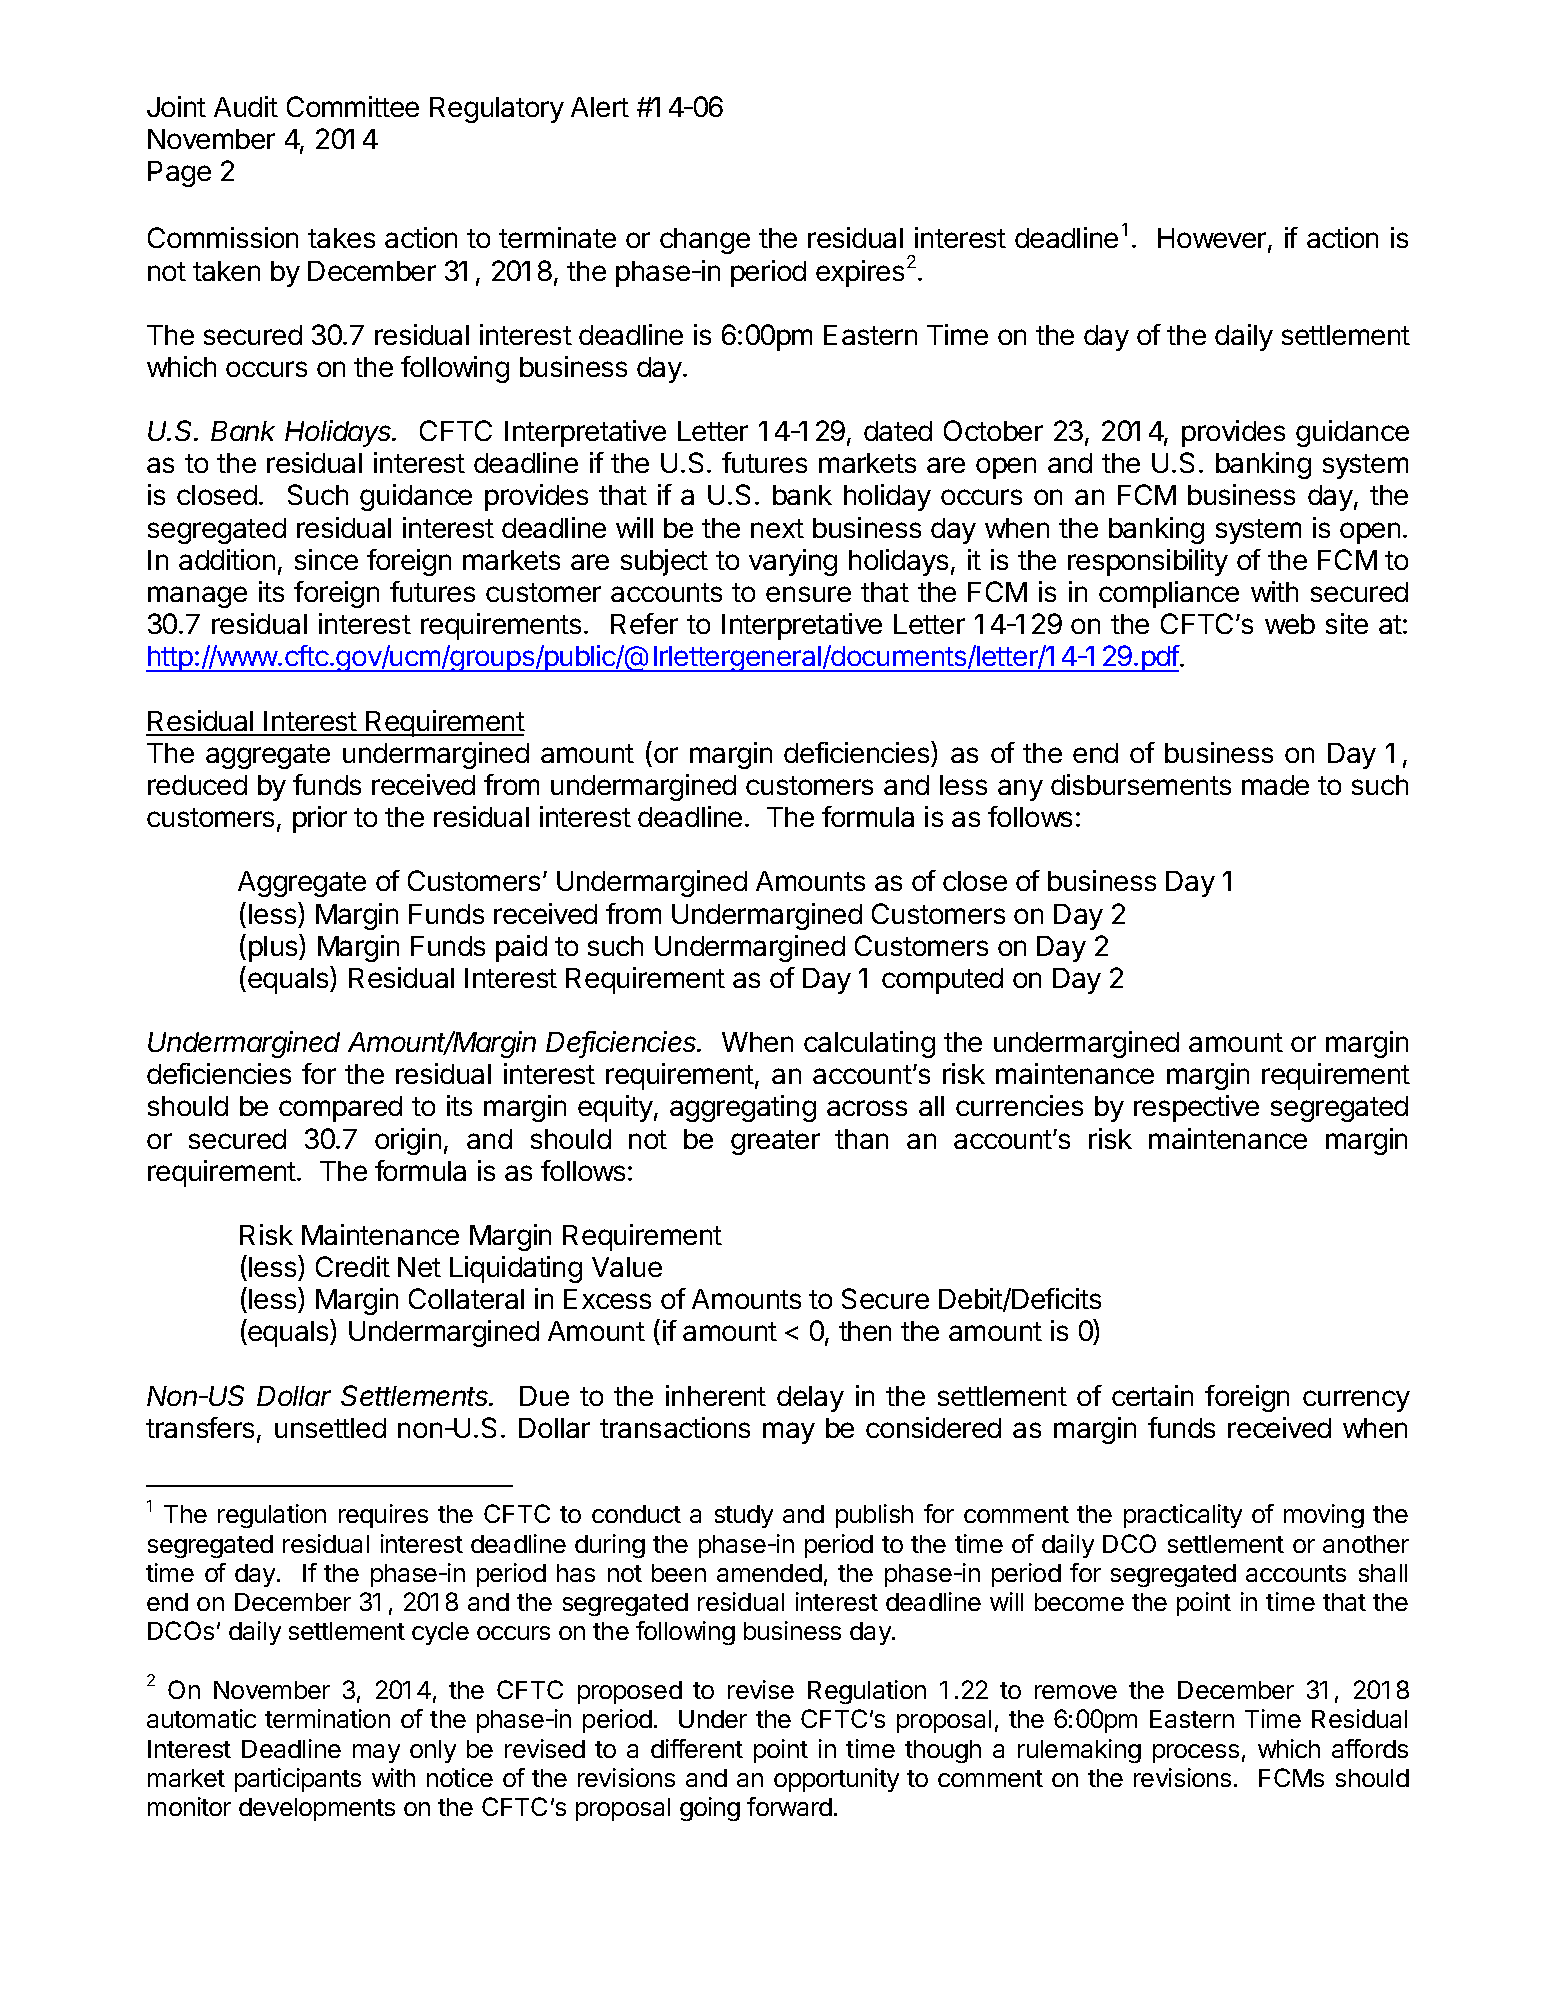 The image size is (1556, 2013). I want to click on October, so click(993, 430).
